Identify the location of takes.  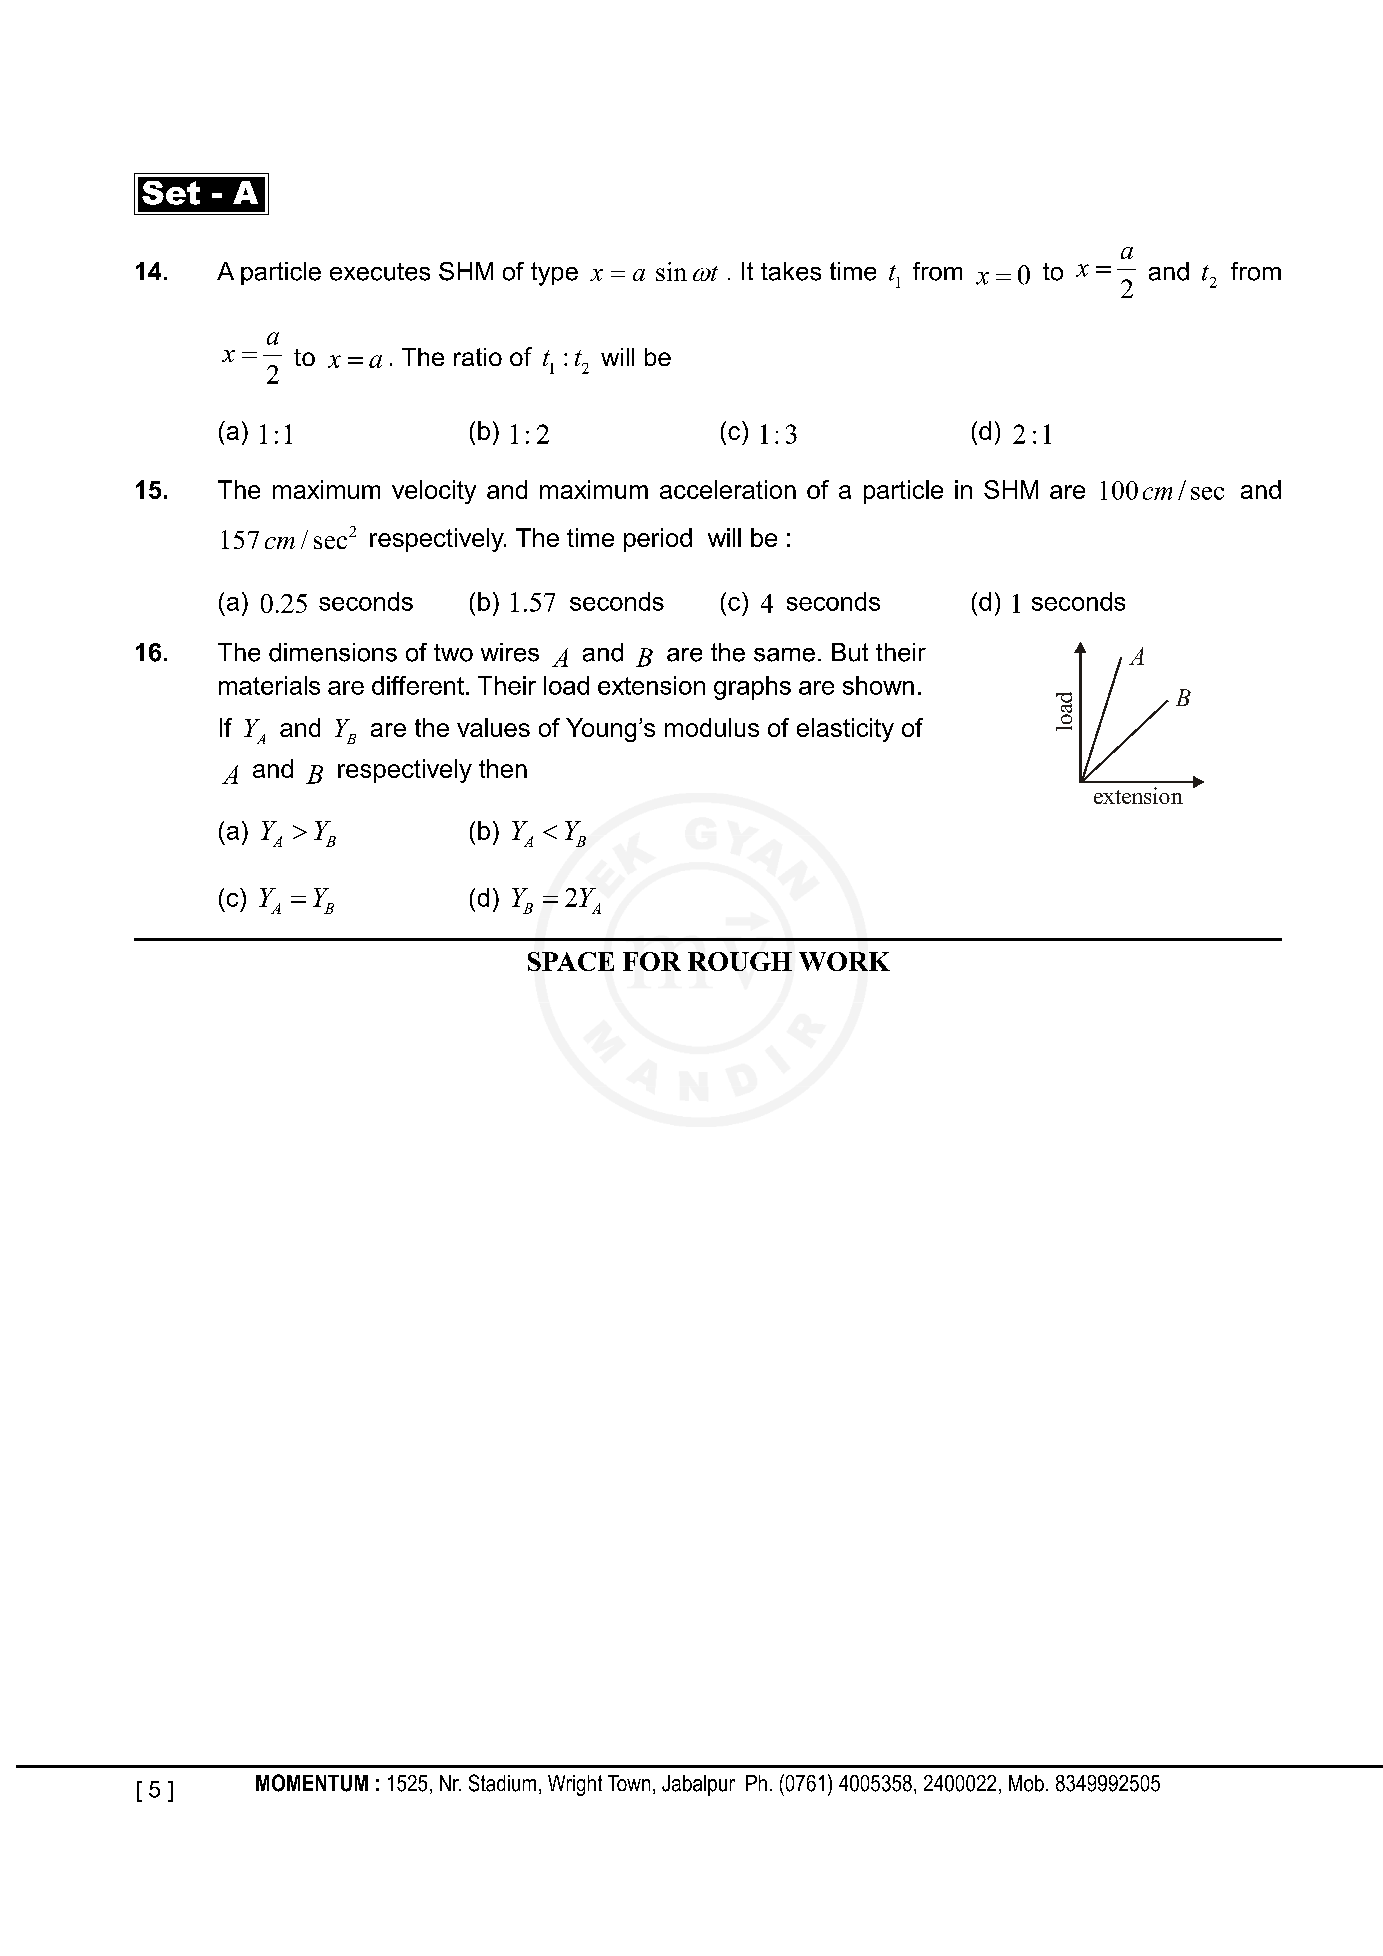
(791, 271).
